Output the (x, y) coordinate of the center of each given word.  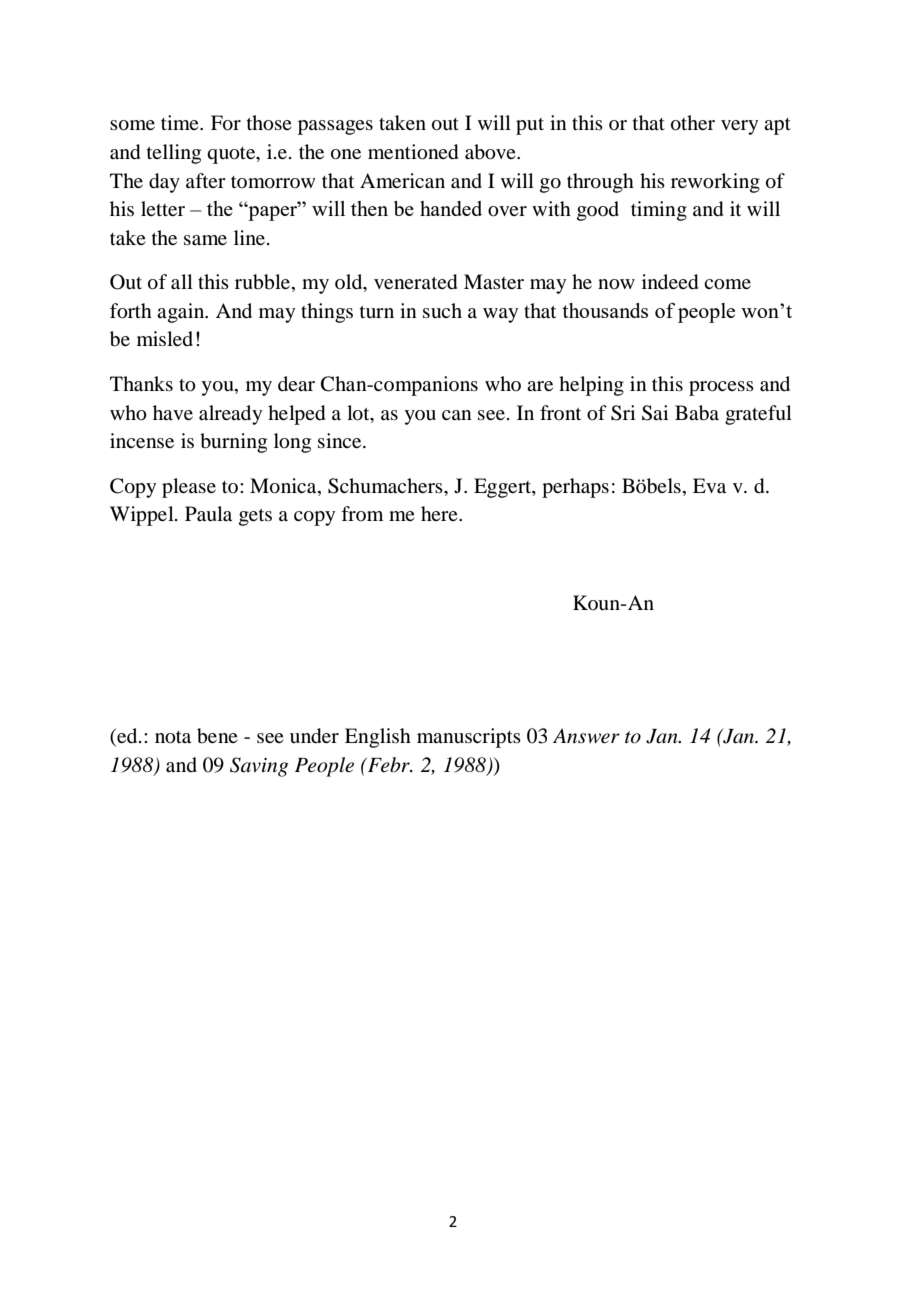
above (491, 152)
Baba (697, 413)
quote (232, 155)
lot (359, 414)
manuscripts (469, 738)
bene (217, 736)
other (693, 123)
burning (233, 443)
